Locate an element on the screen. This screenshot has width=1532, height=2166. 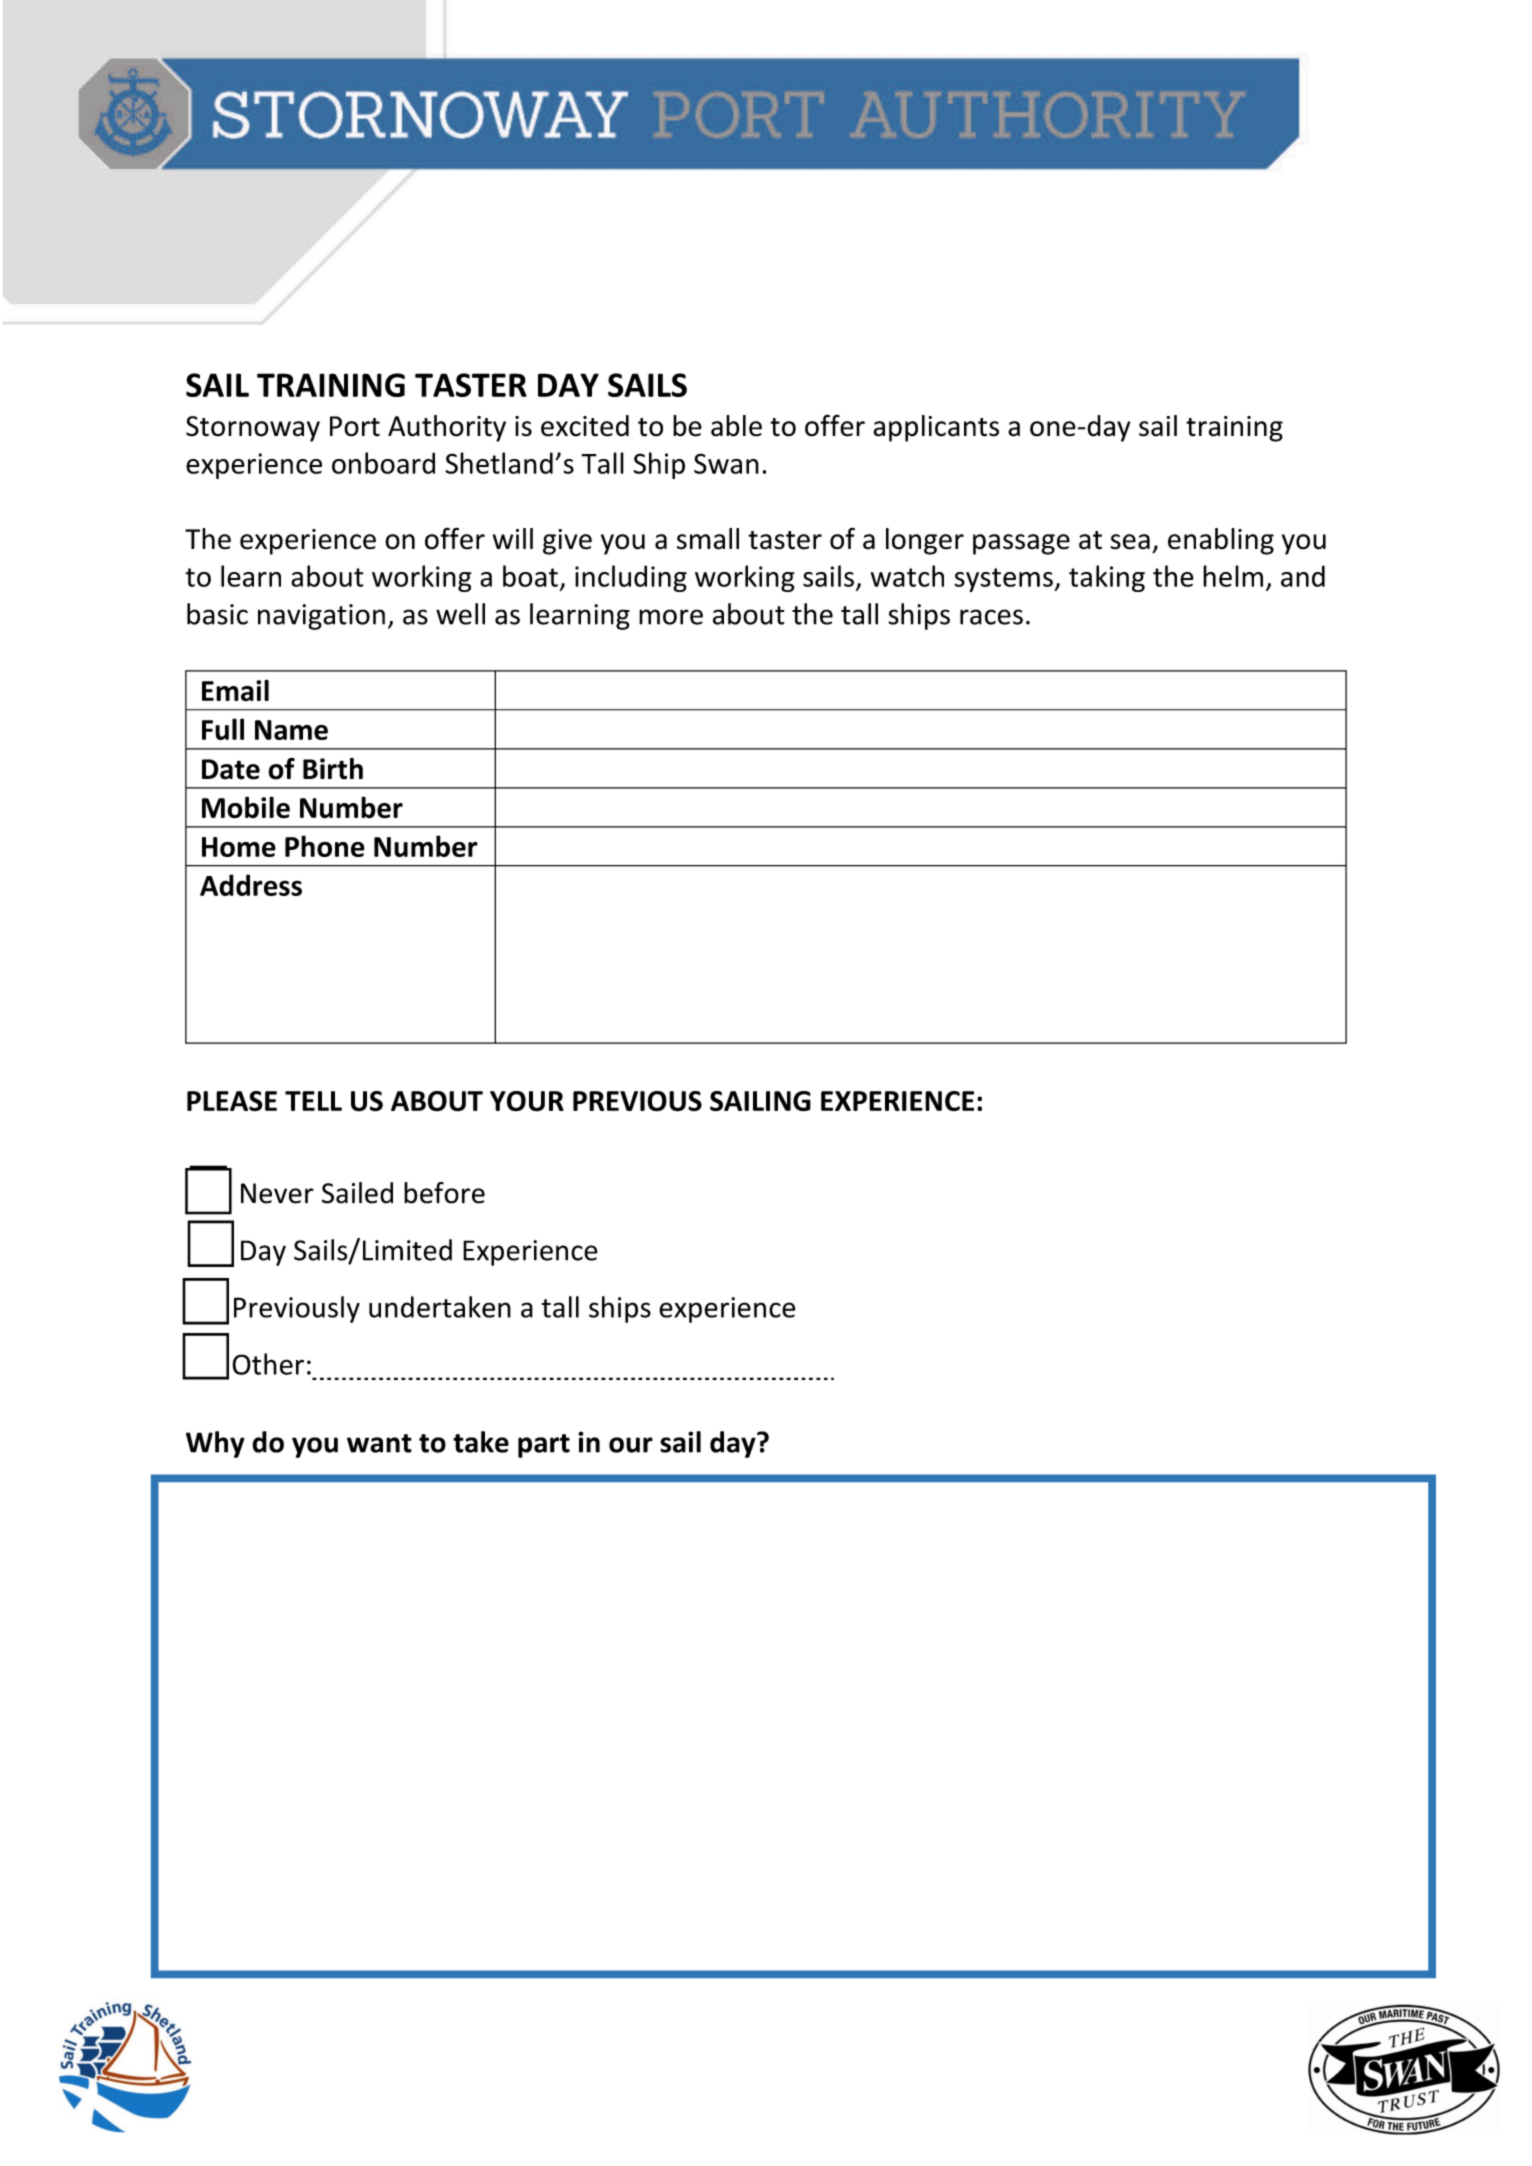
Swan is located at coordinates (726, 463).
